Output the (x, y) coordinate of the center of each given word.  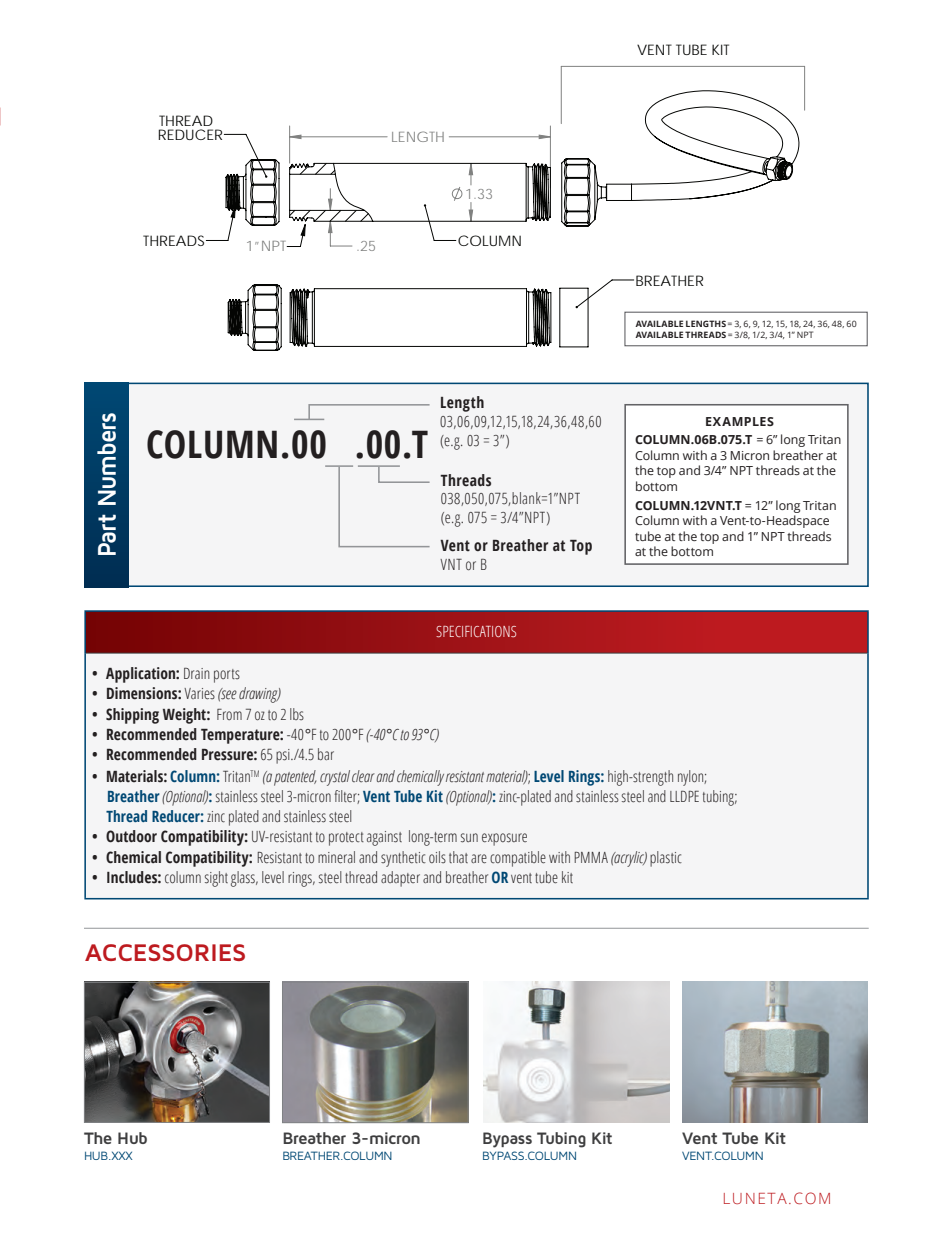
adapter (400, 879)
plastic (666, 859)
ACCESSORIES (165, 952)
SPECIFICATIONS (476, 631)
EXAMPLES (740, 421)
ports (227, 676)
